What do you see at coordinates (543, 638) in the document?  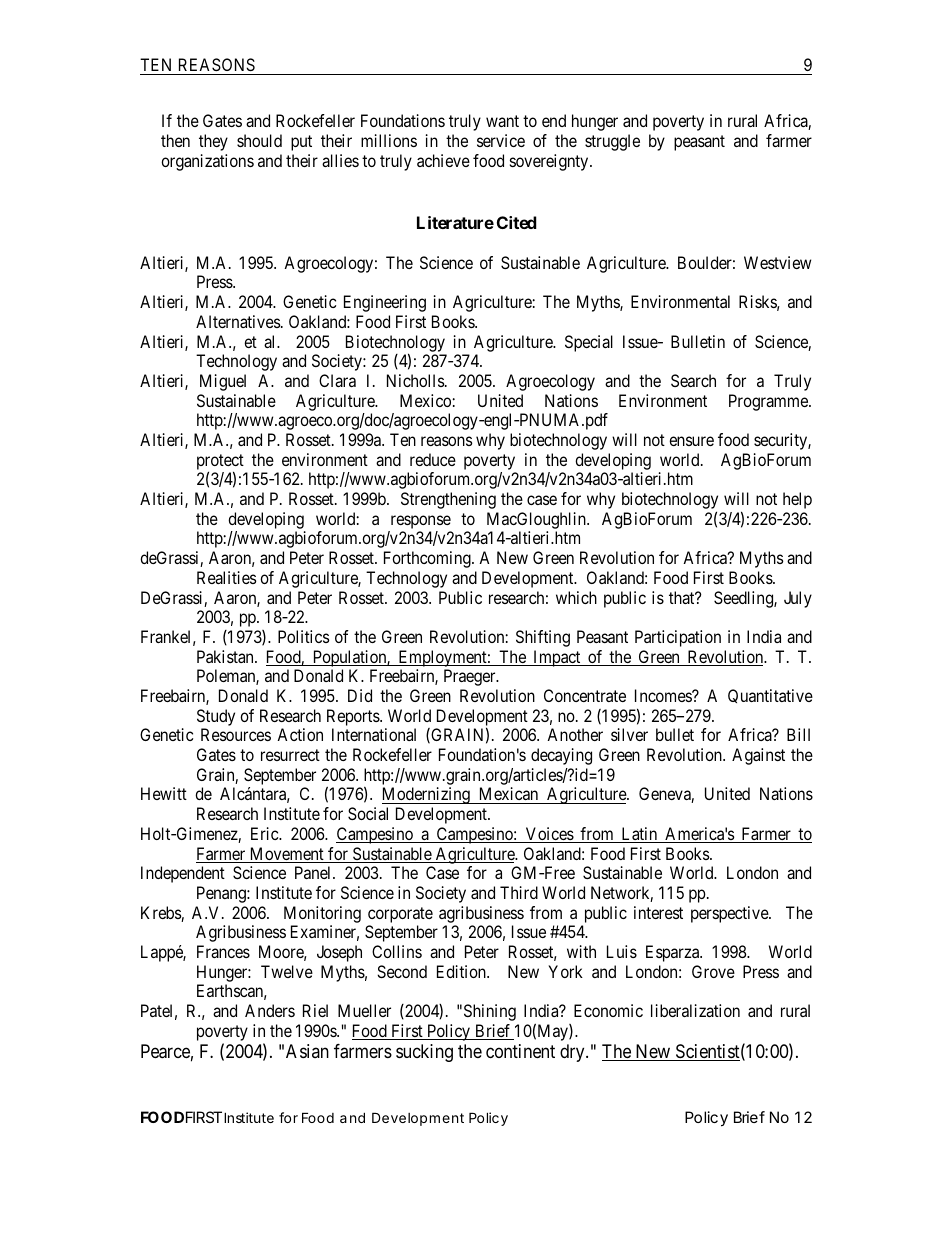 I see `Shifting` at bounding box center [543, 638].
